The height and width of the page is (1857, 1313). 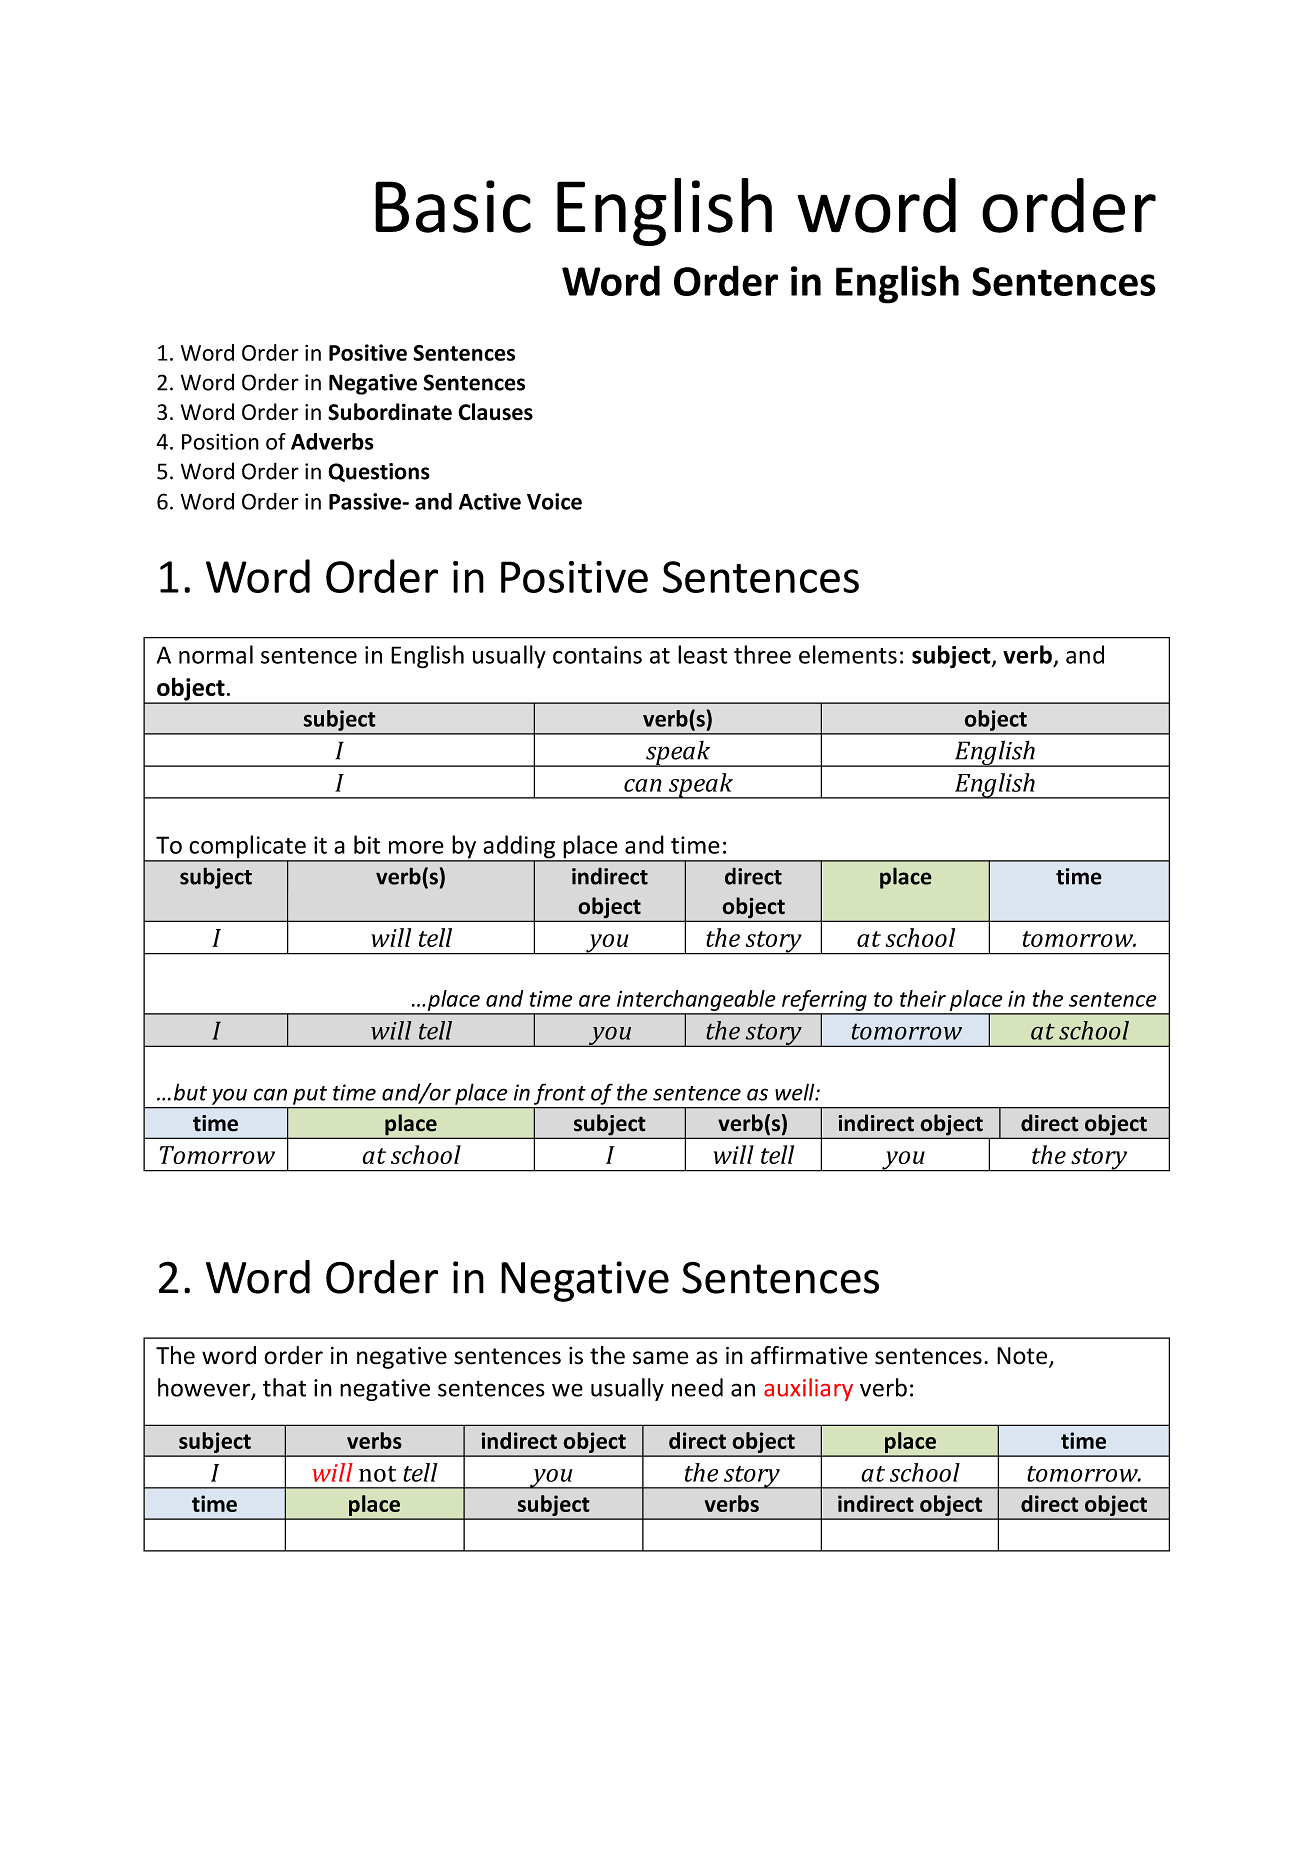 What do you see at coordinates (367, 844) in the page?
I see `bit` at bounding box center [367, 844].
